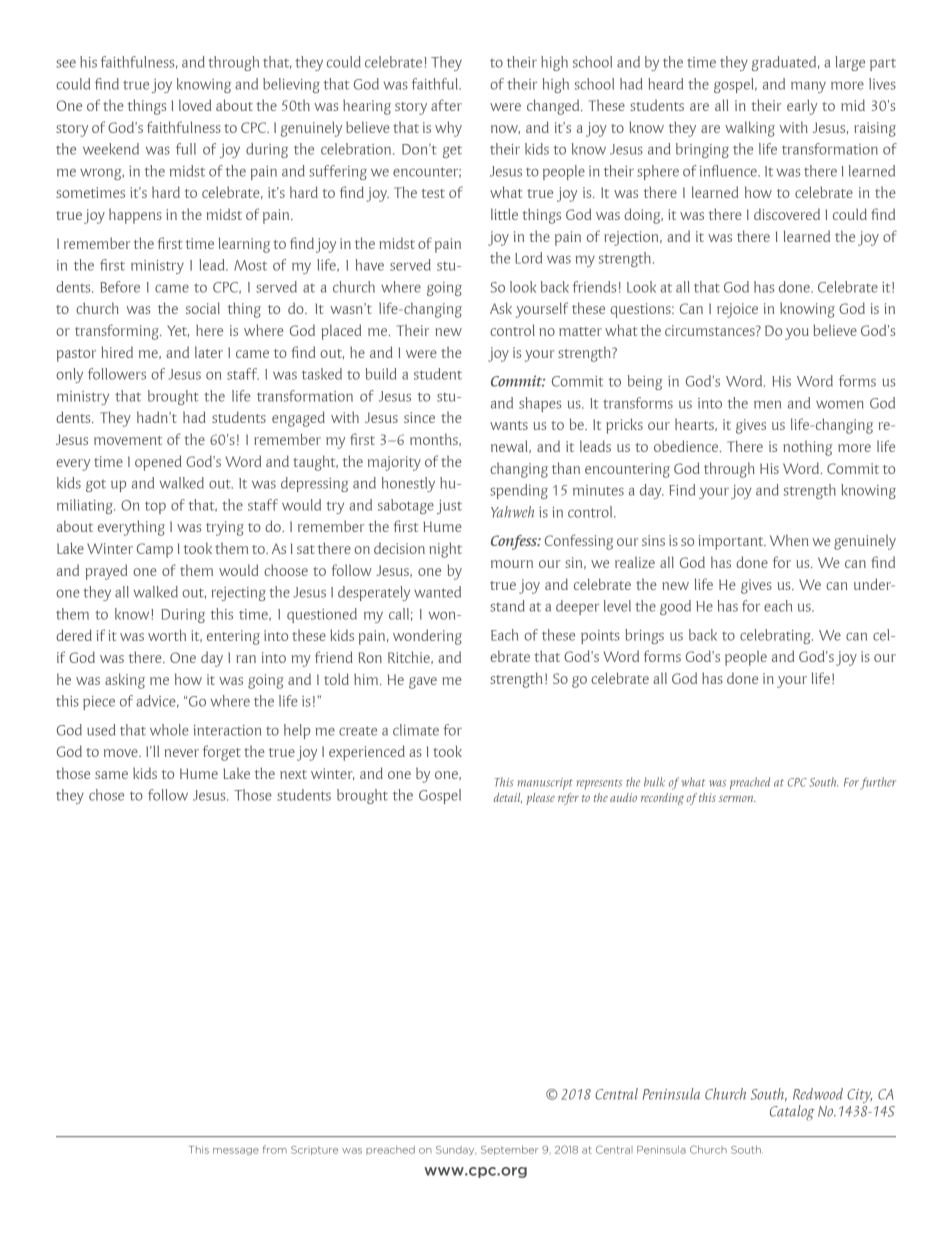 This page has height=1233, width=952. I want to click on after, so click(446, 105).
